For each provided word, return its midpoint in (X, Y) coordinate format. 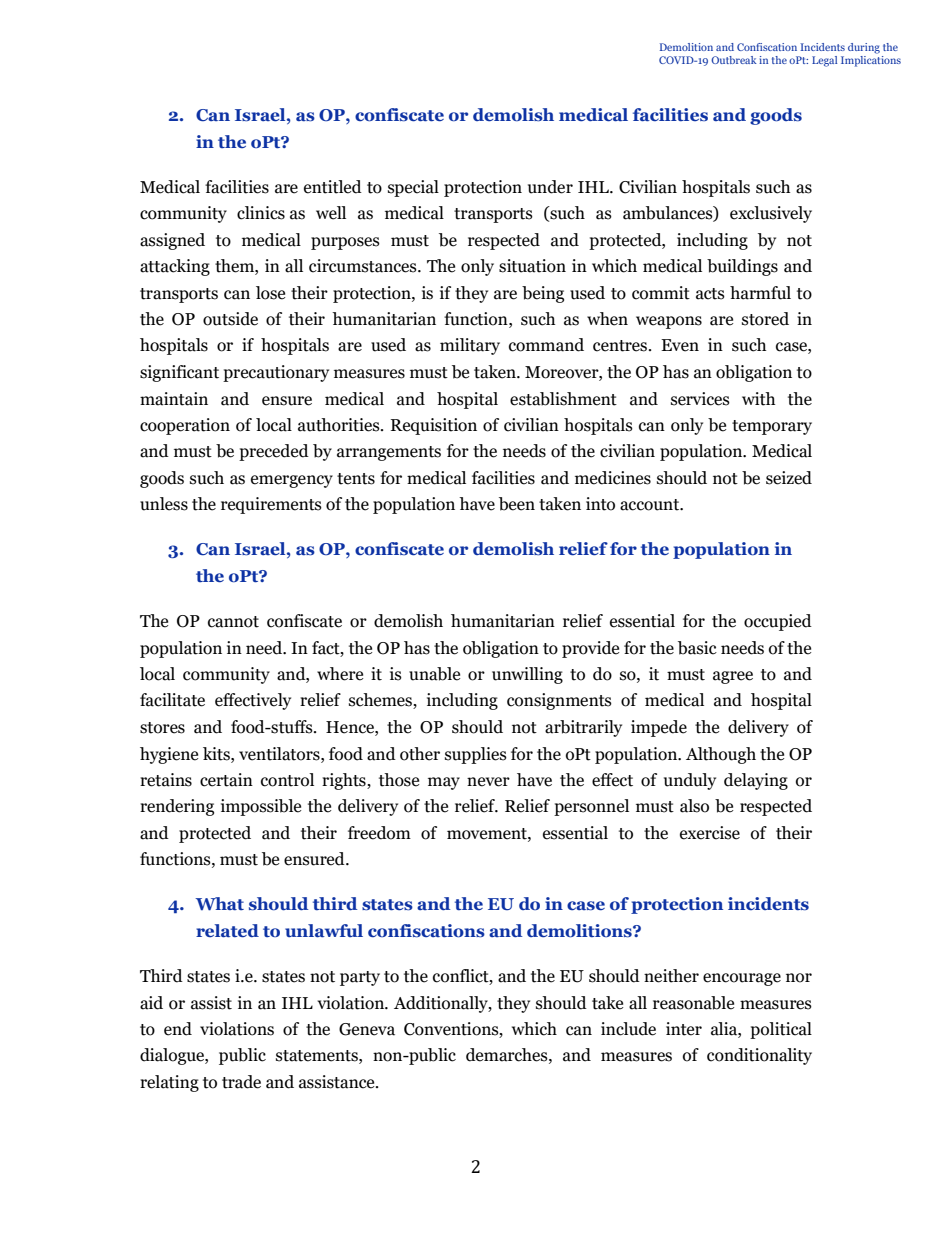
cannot (233, 622)
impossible (261, 807)
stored (765, 319)
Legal (824, 61)
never (488, 782)
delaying (756, 781)
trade (241, 1082)
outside (230, 319)
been (517, 504)
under (550, 187)
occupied (778, 622)
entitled (333, 187)
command (546, 345)
